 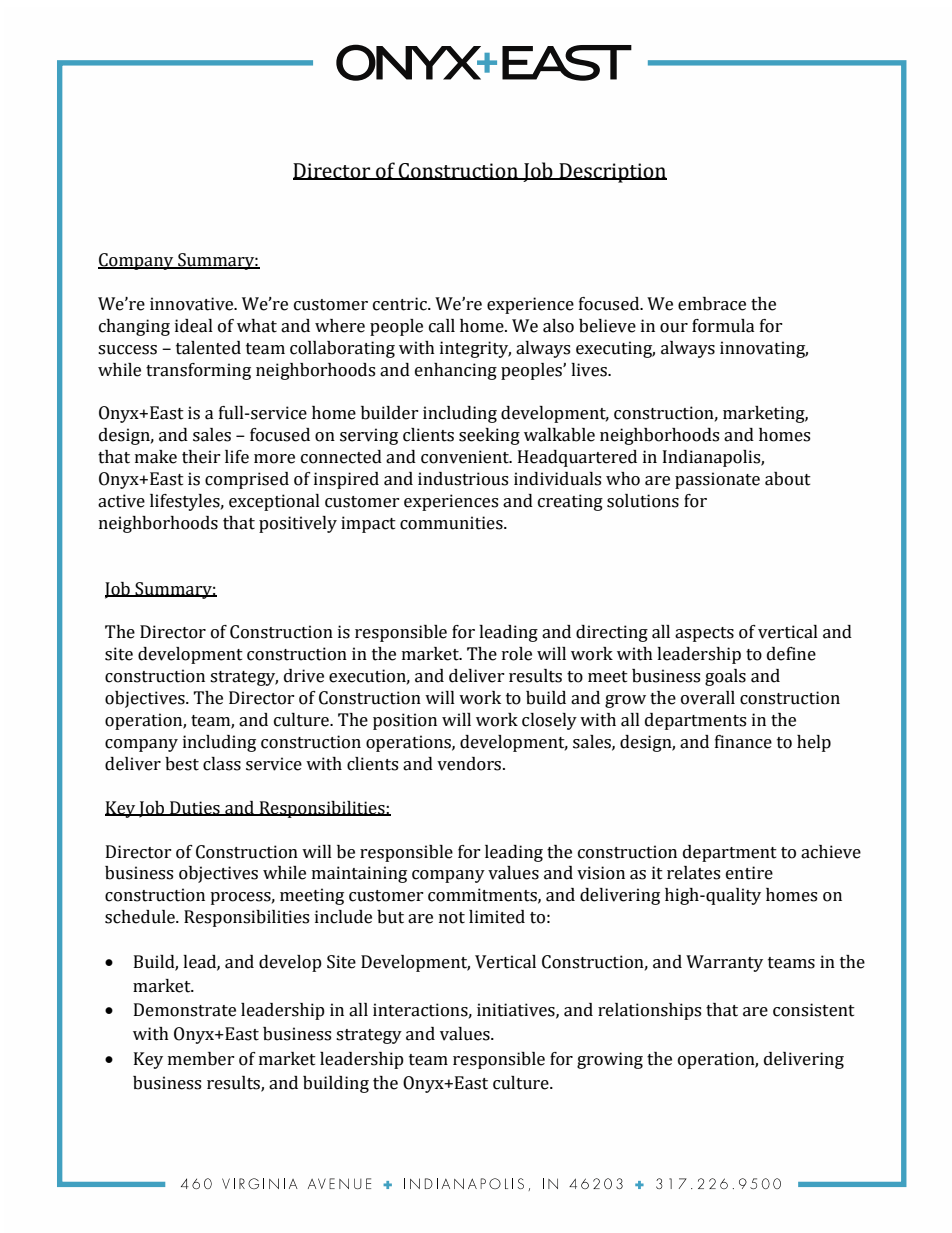 What do you see at coordinates (201, 457) in the document?
I see `their` at bounding box center [201, 457].
